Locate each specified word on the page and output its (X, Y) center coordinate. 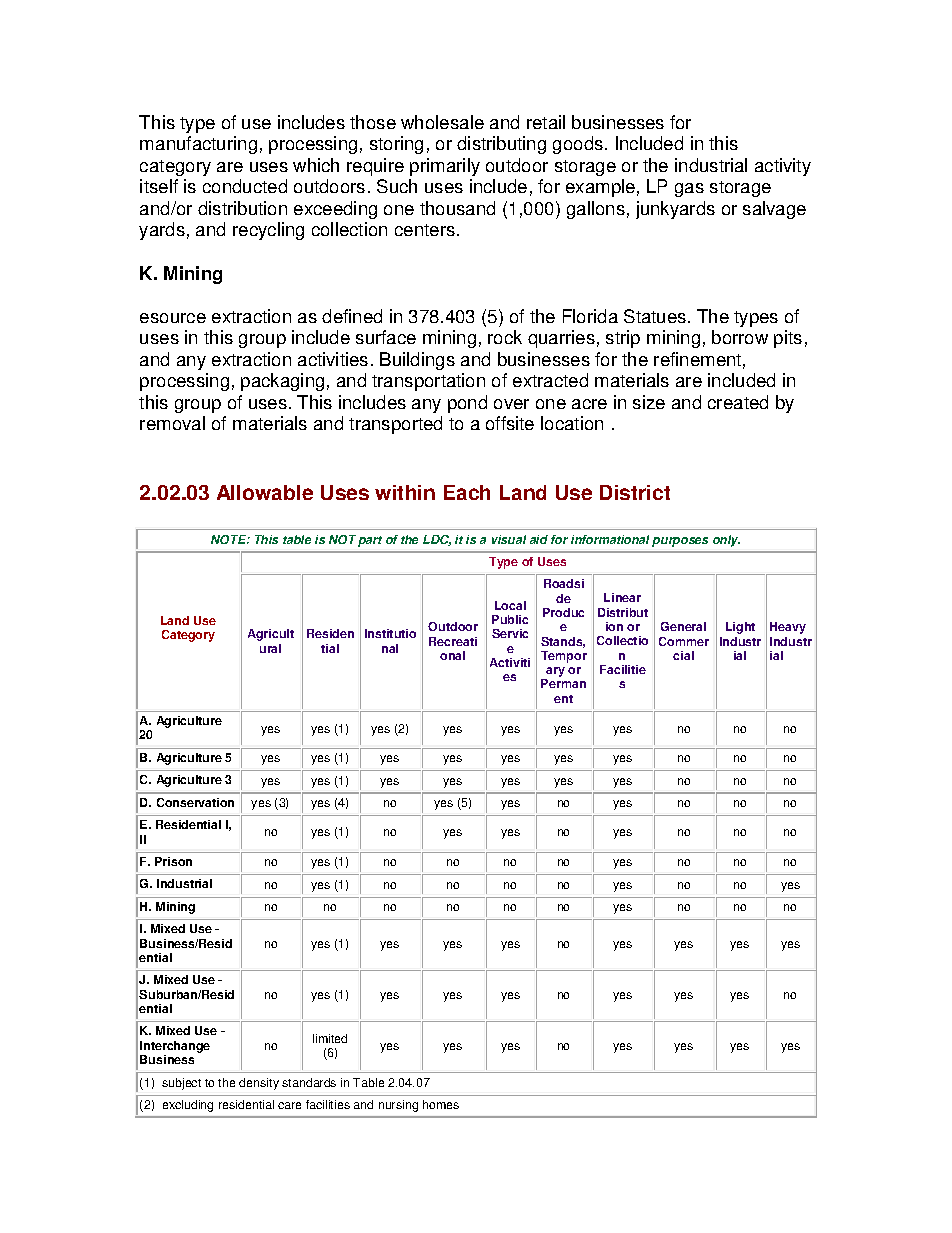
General (683, 626)
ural (270, 648)
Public (510, 619)
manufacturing (198, 145)
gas (689, 190)
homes (441, 1104)
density (259, 1084)
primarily (445, 167)
